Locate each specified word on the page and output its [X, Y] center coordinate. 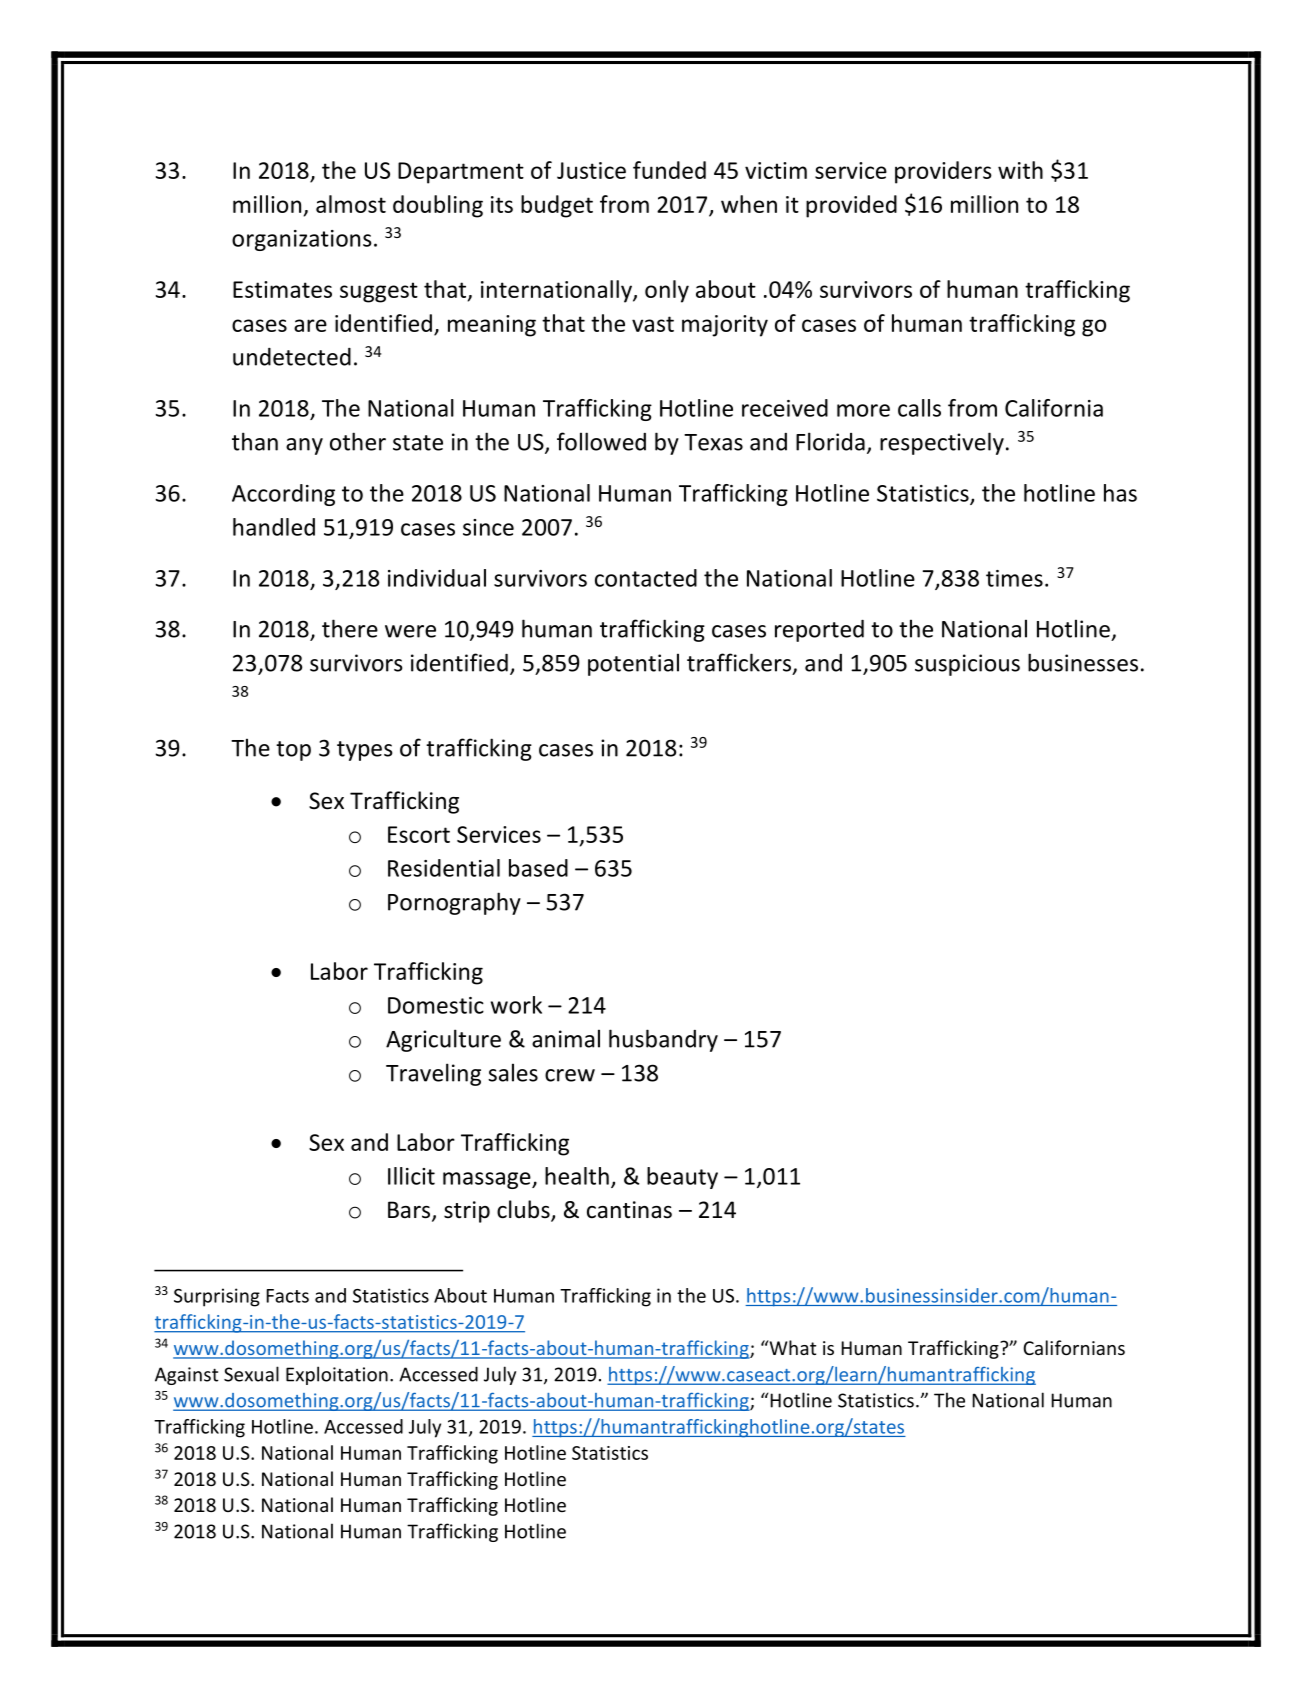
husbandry [663, 1040]
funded [669, 170]
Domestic [436, 1005]
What [791, 1347]
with [1020, 170]
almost [351, 204]
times [1014, 578]
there [350, 628]
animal [566, 1038]
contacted [646, 578]
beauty [682, 1178]
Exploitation [337, 1375]
